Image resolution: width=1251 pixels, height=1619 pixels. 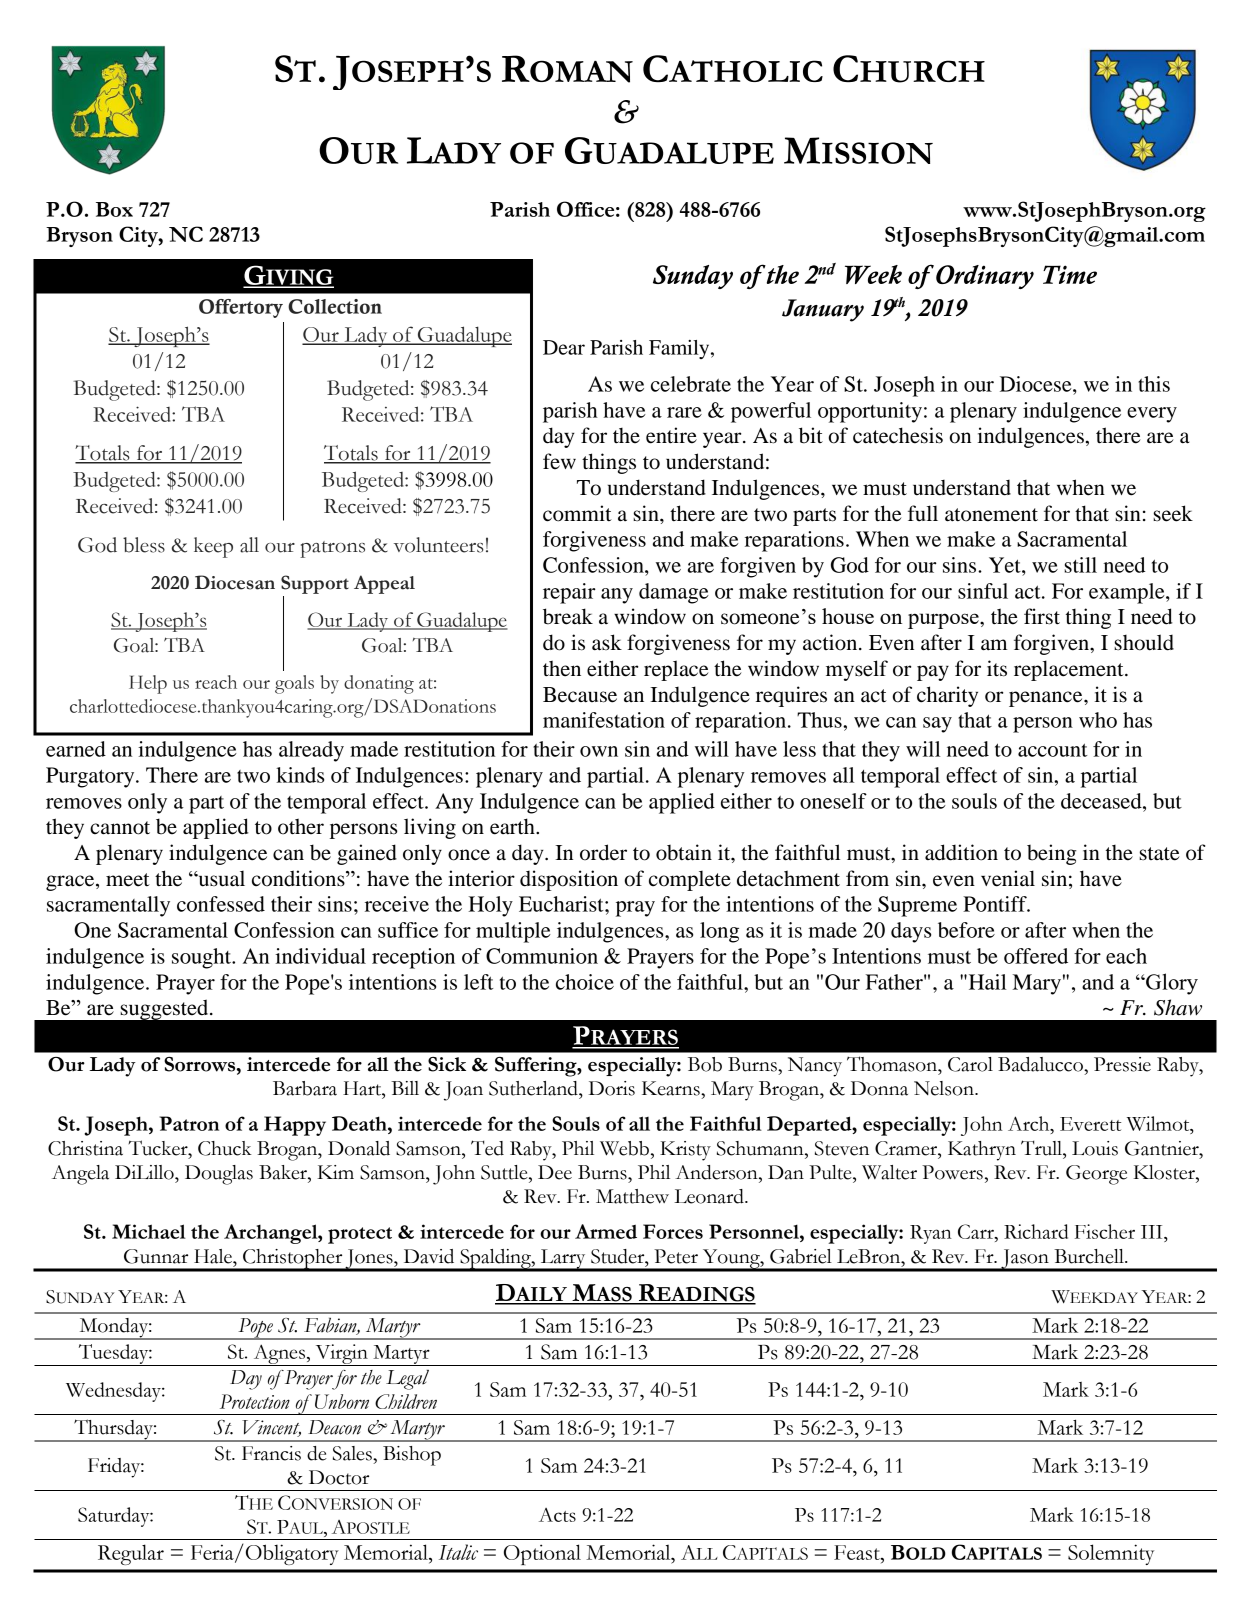 I want to click on Box, so click(x=114, y=209).
